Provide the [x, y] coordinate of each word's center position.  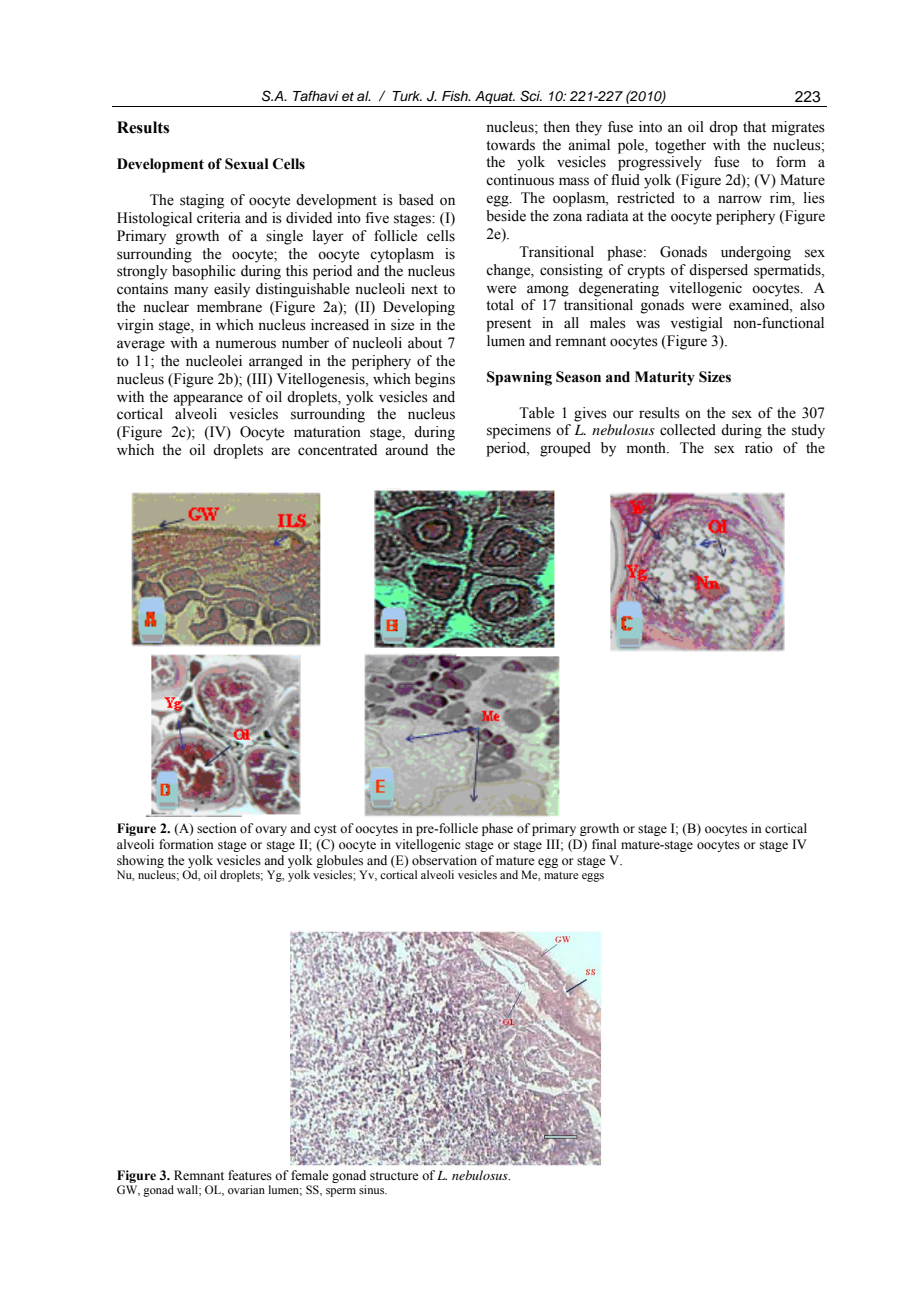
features [250, 1175]
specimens [519, 431]
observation [444, 860]
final [604, 844]
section [217, 828]
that [754, 126]
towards [510, 145]
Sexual [247, 164]
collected [688, 430]
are [280, 451]
